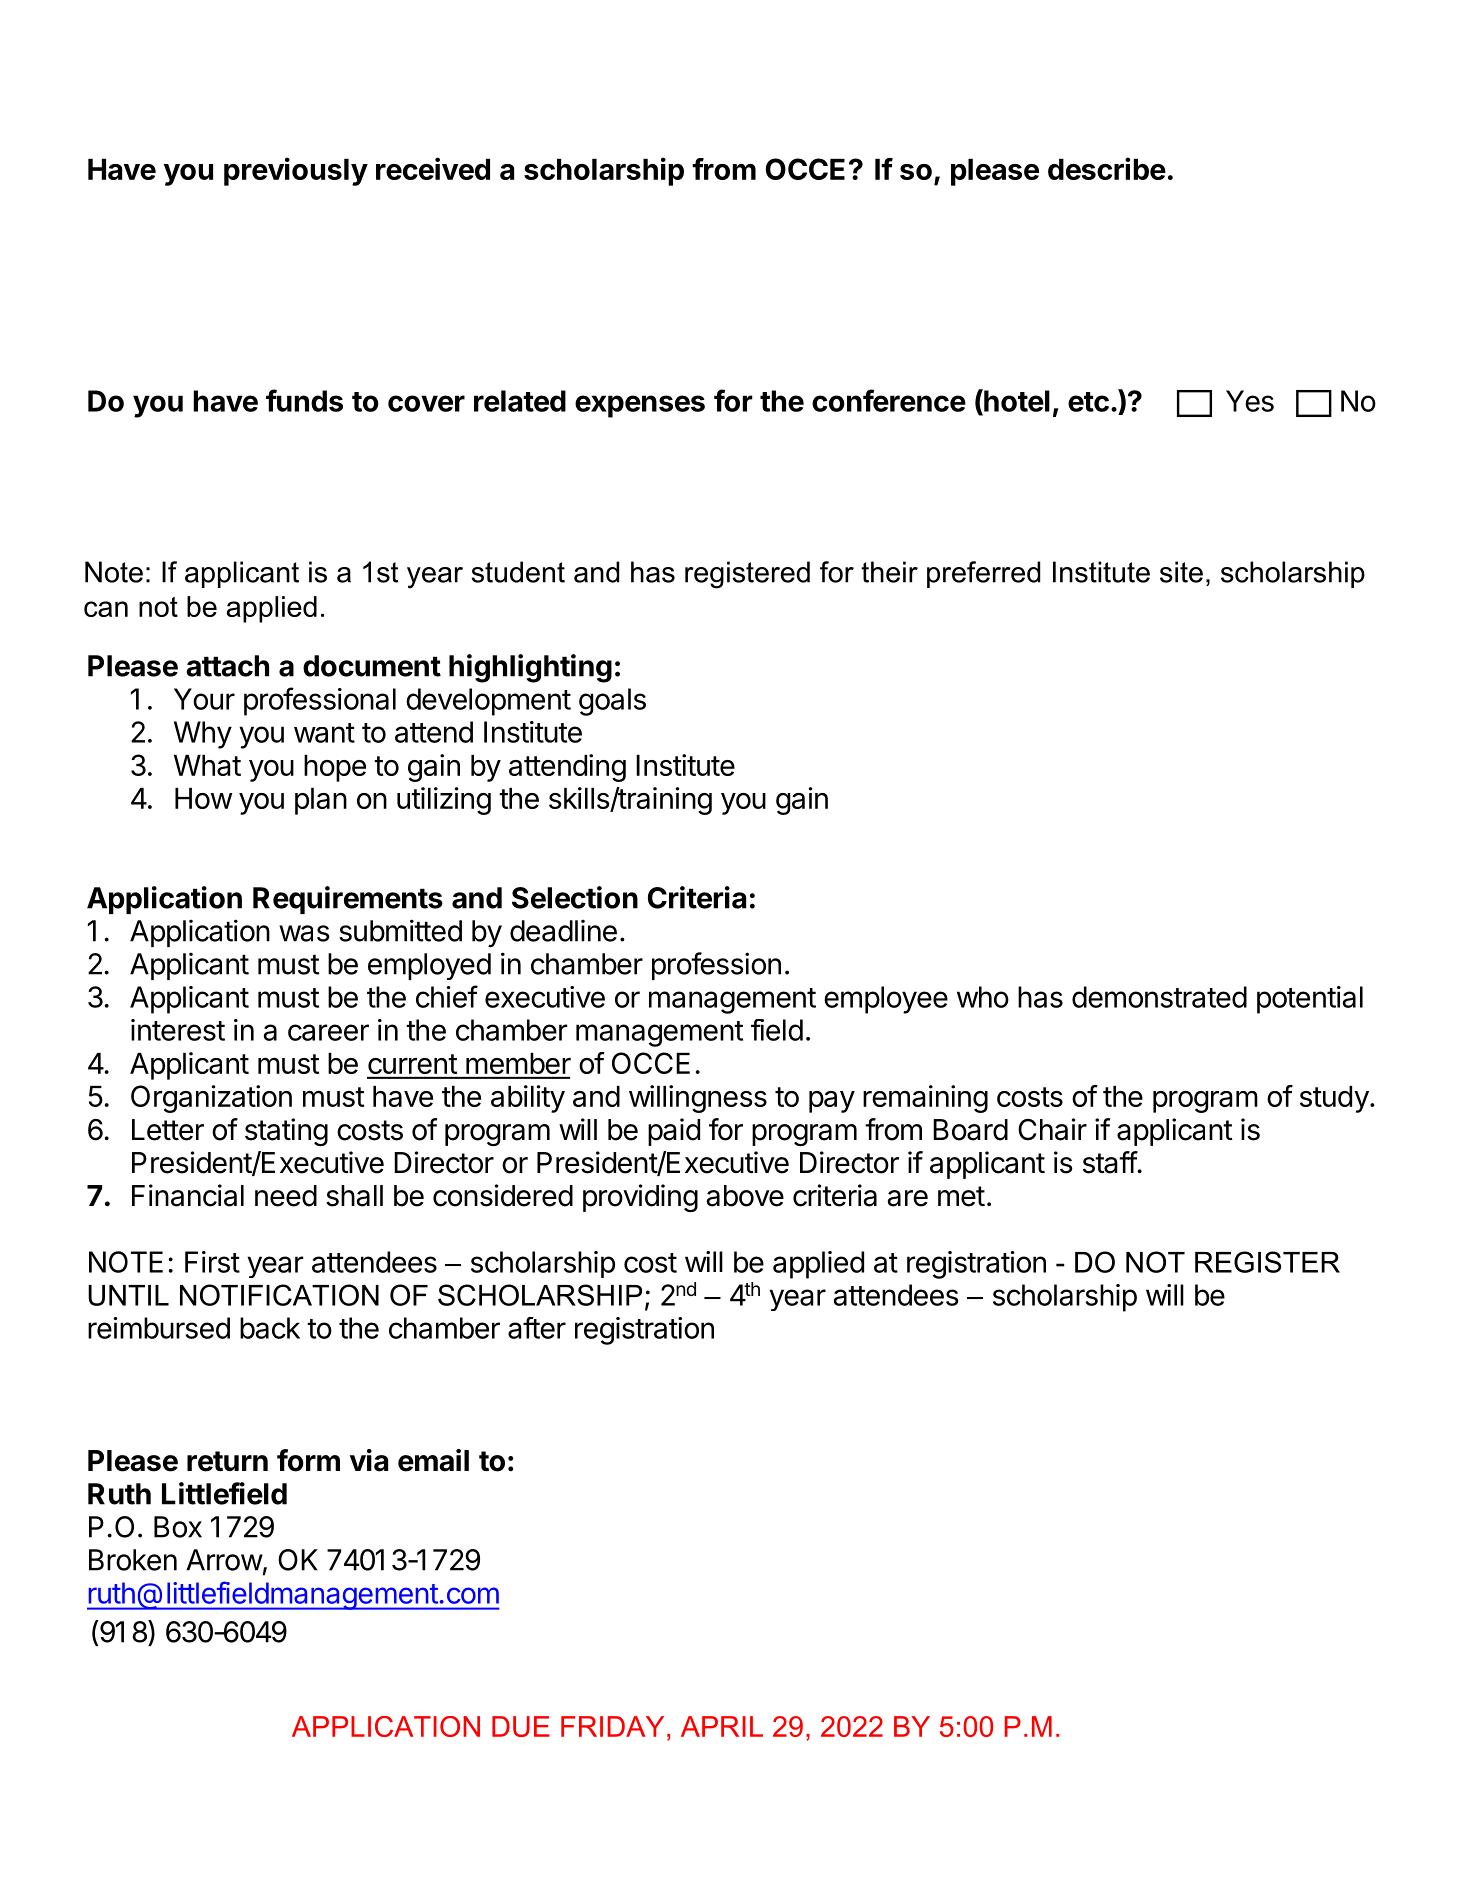 The image size is (1469, 1900). I want to click on received, so click(433, 168).
